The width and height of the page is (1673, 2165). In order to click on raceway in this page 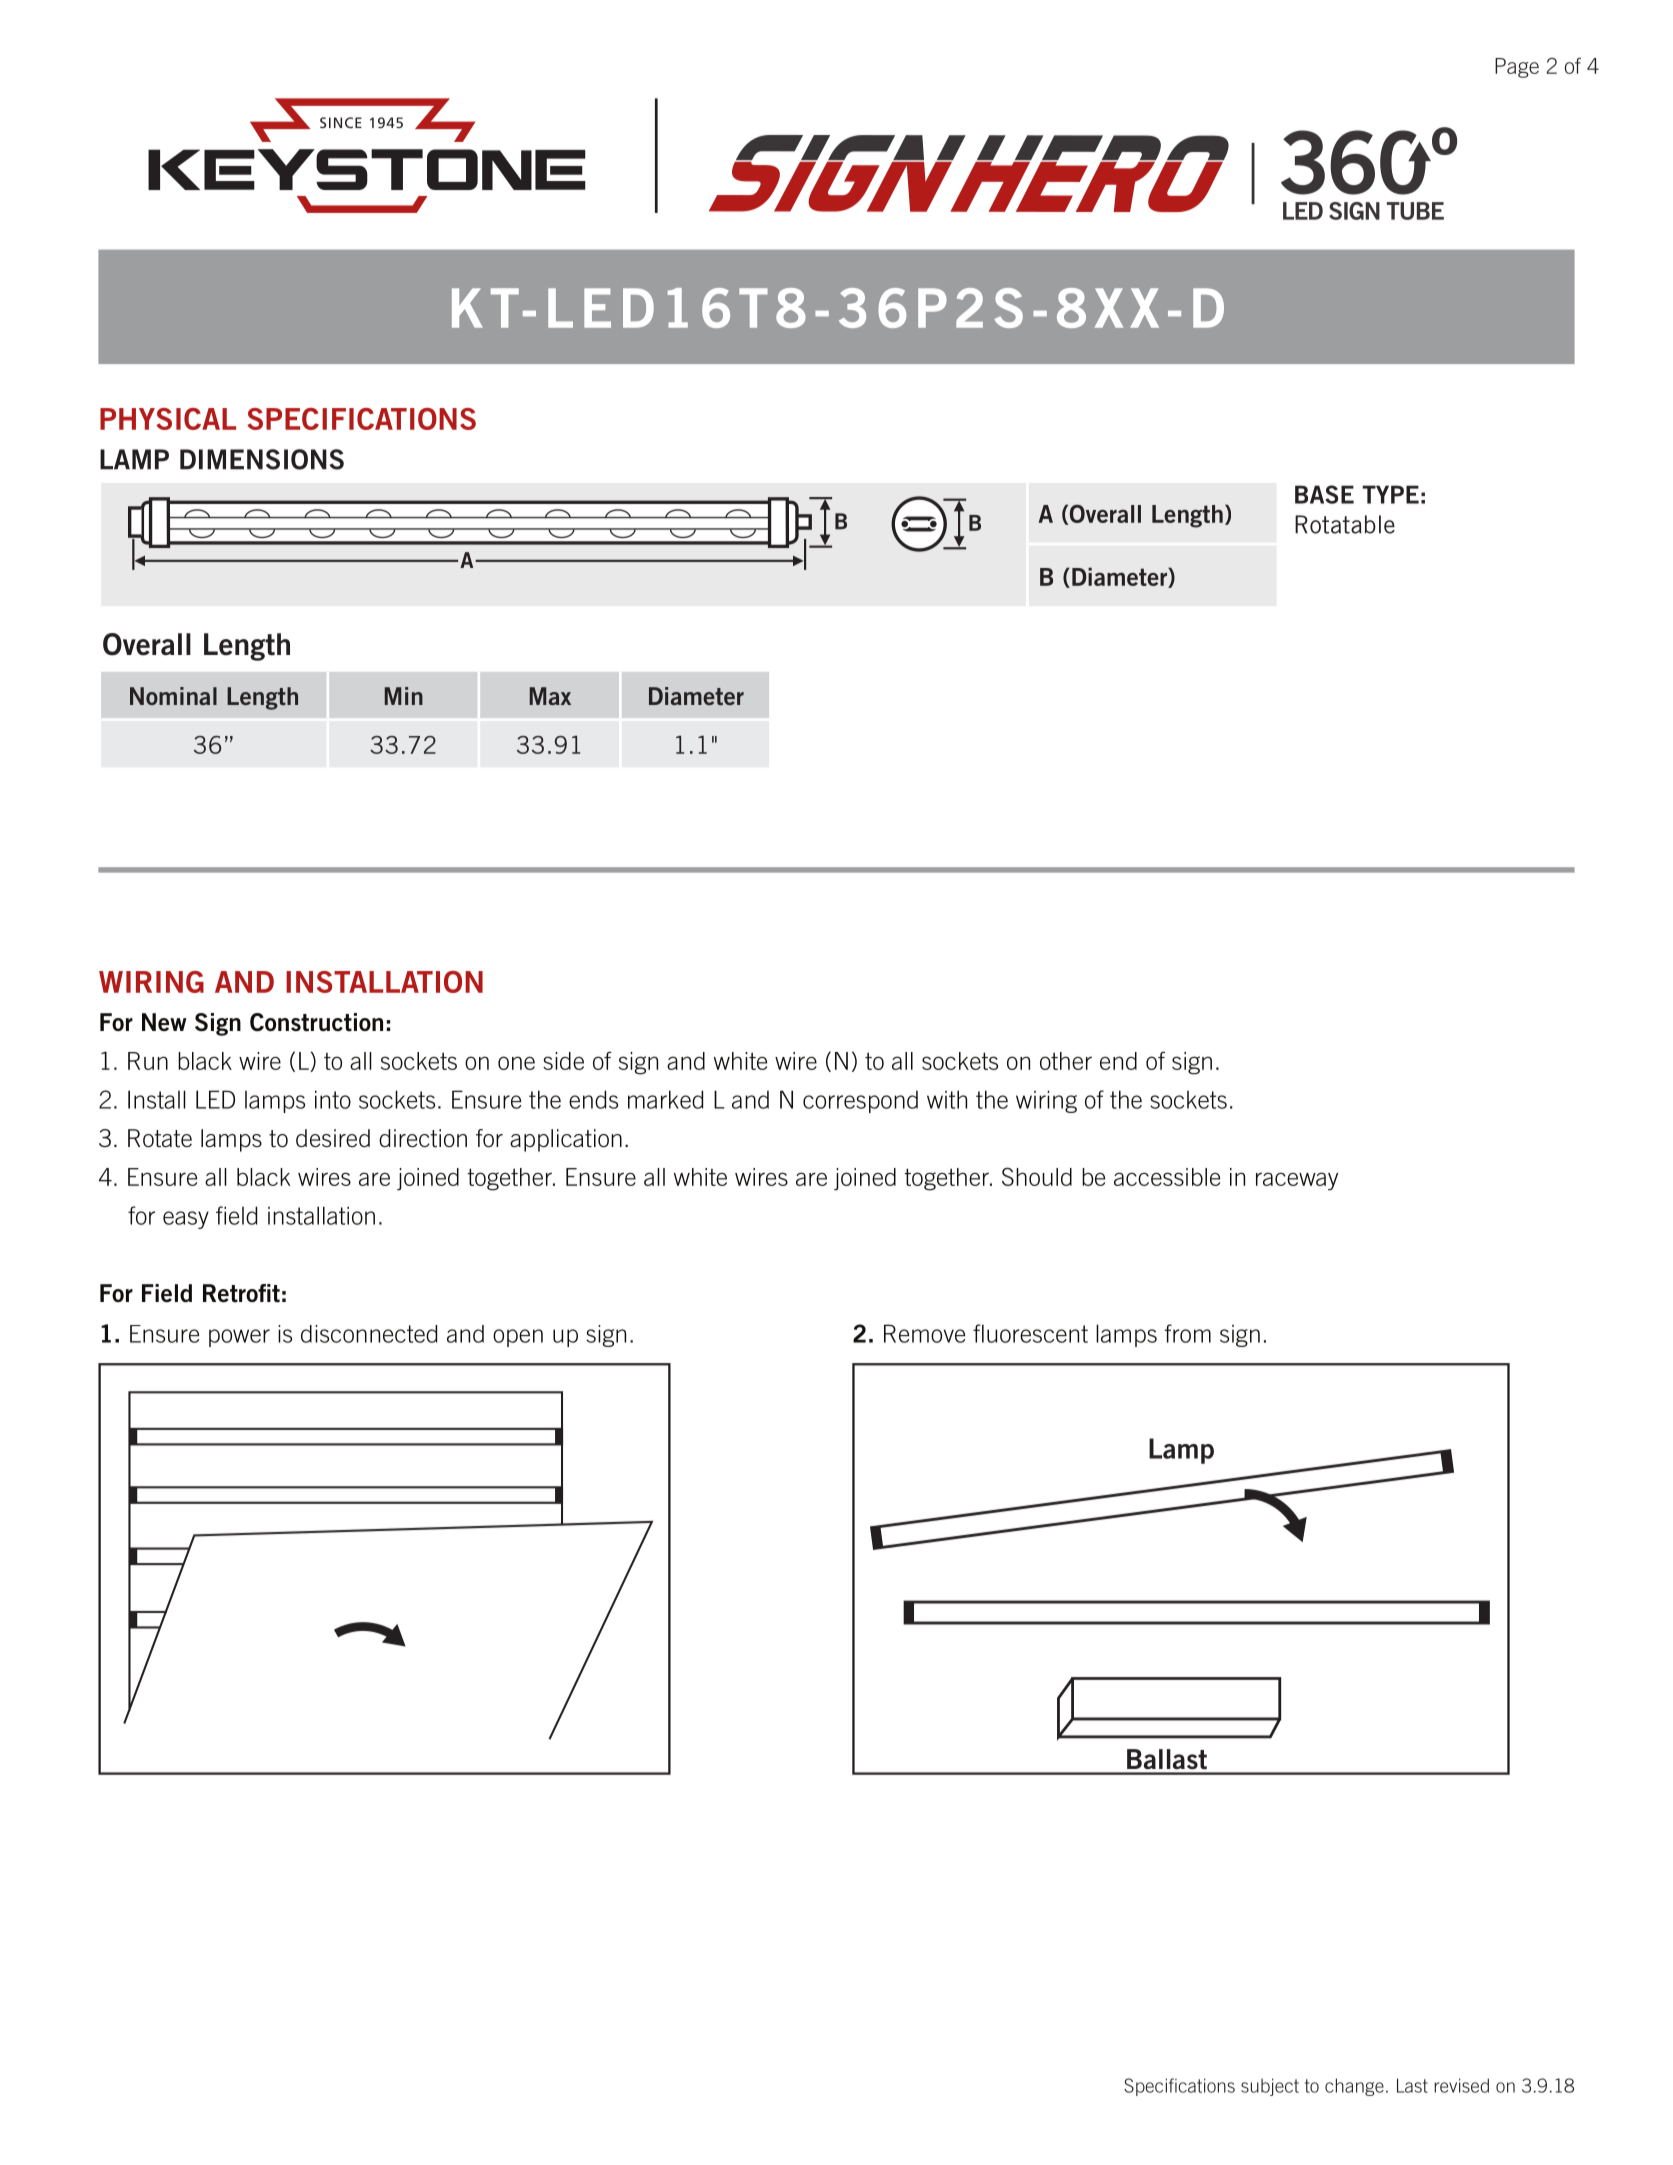, I will do `click(1297, 1181)`.
